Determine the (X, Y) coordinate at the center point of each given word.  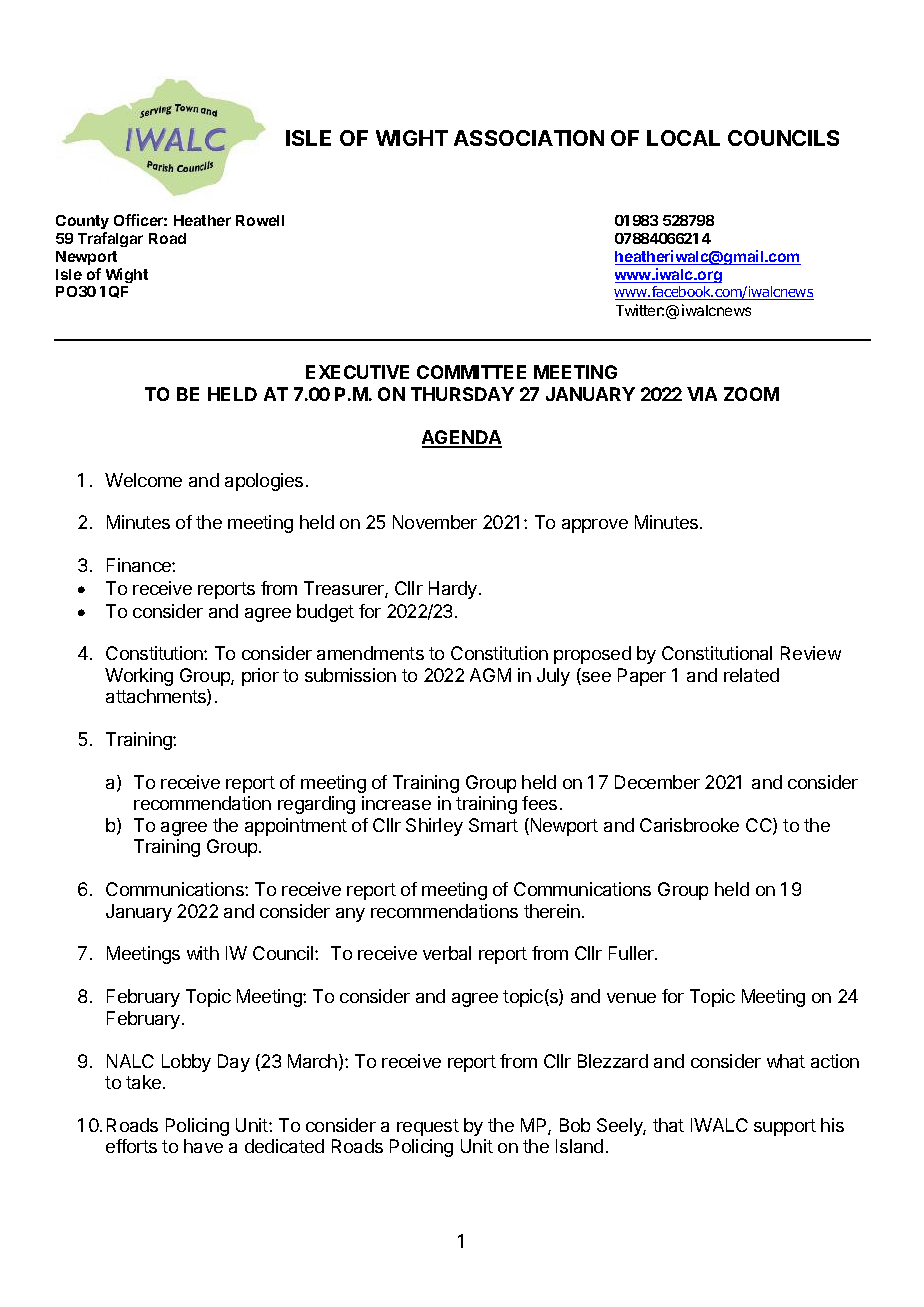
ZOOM (751, 394)
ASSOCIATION (529, 138)
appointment (296, 827)
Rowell (260, 220)
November (435, 522)
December (657, 782)
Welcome (143, 480)
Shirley (434, 827)
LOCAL (683, 138)
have (203, 1146)
